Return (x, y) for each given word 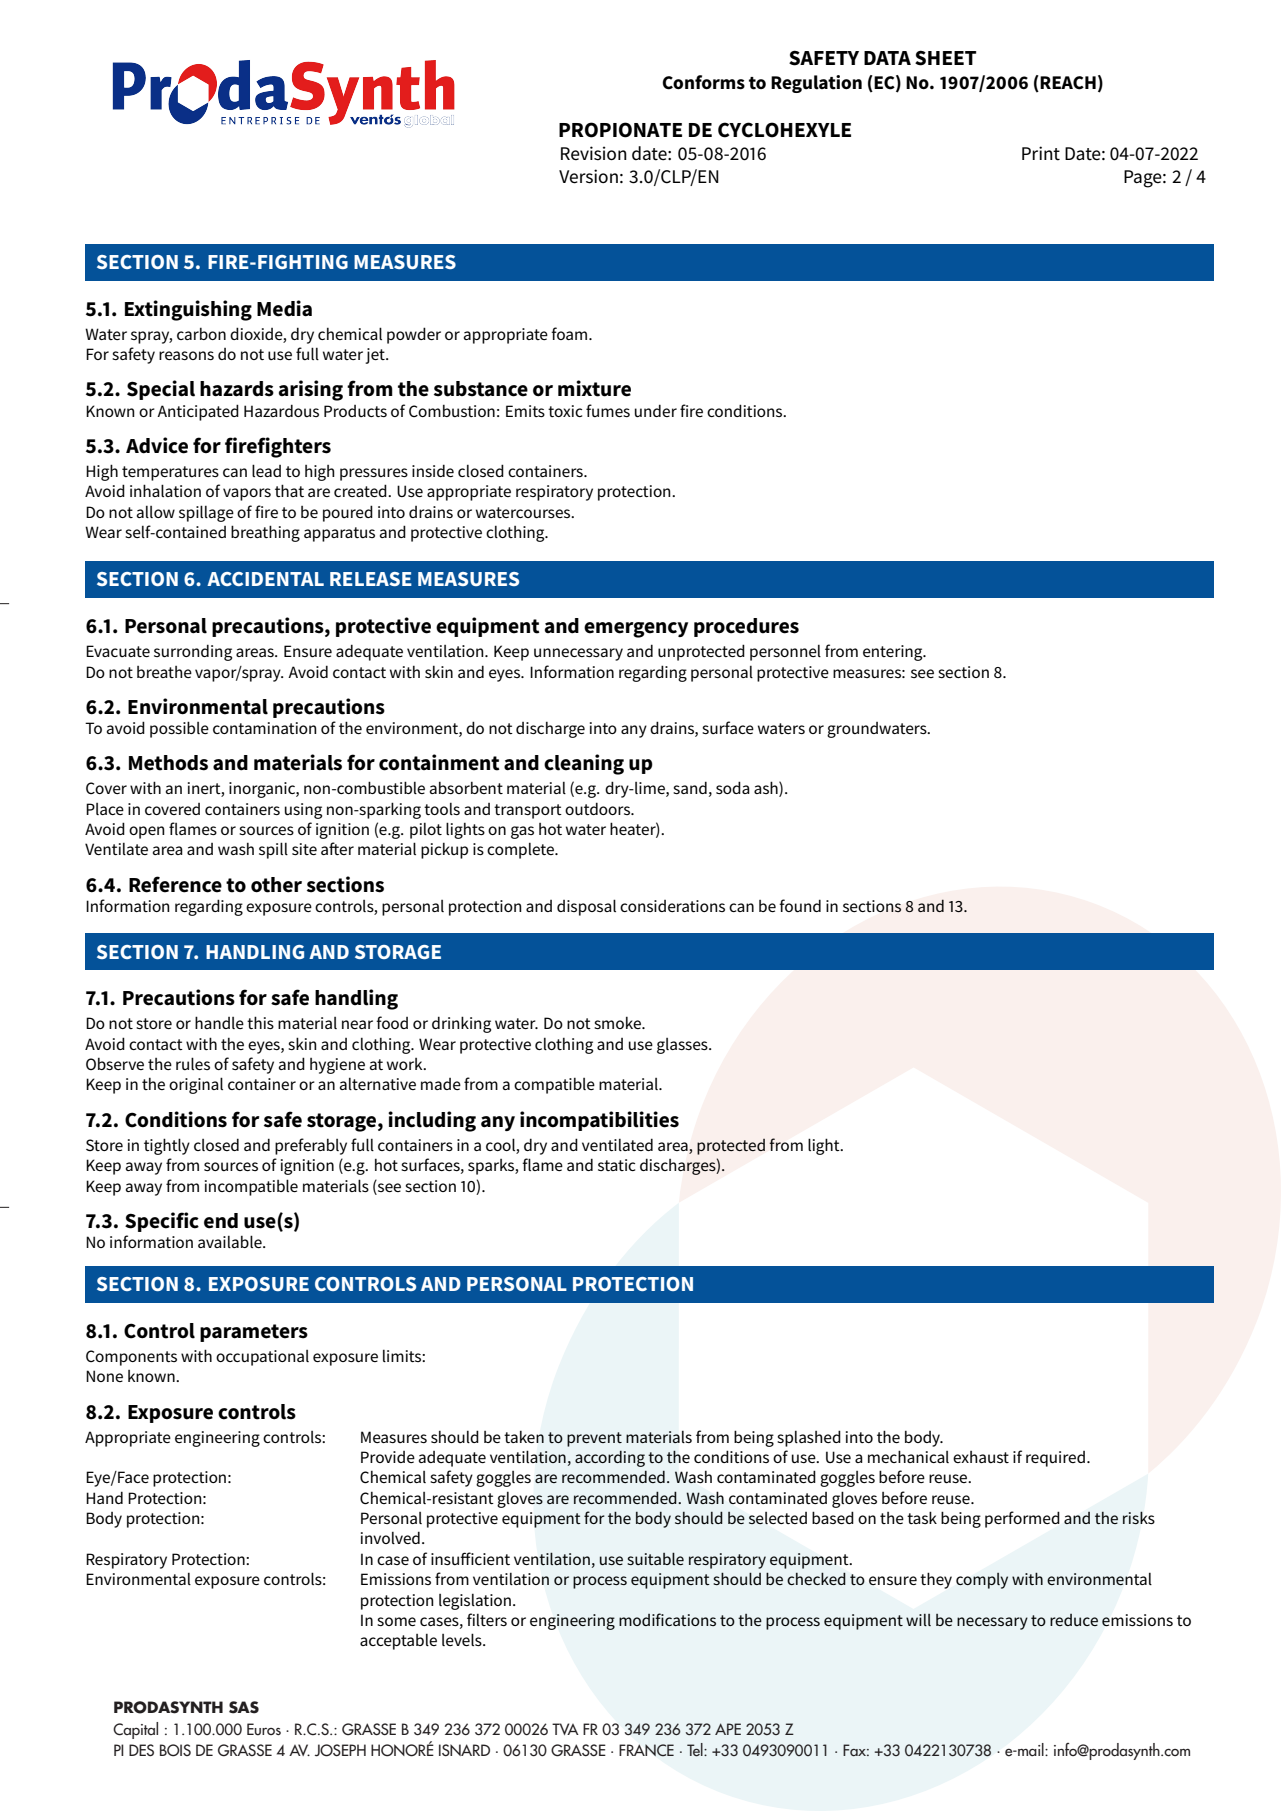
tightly (167, 1146)
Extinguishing (188, 310)
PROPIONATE (620, 130)
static (616, 1165)
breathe (164, 672)
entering (894, 653)
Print (1041, 153)
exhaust (981, 1457)
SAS (244, 1707)
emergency (636, 630)
